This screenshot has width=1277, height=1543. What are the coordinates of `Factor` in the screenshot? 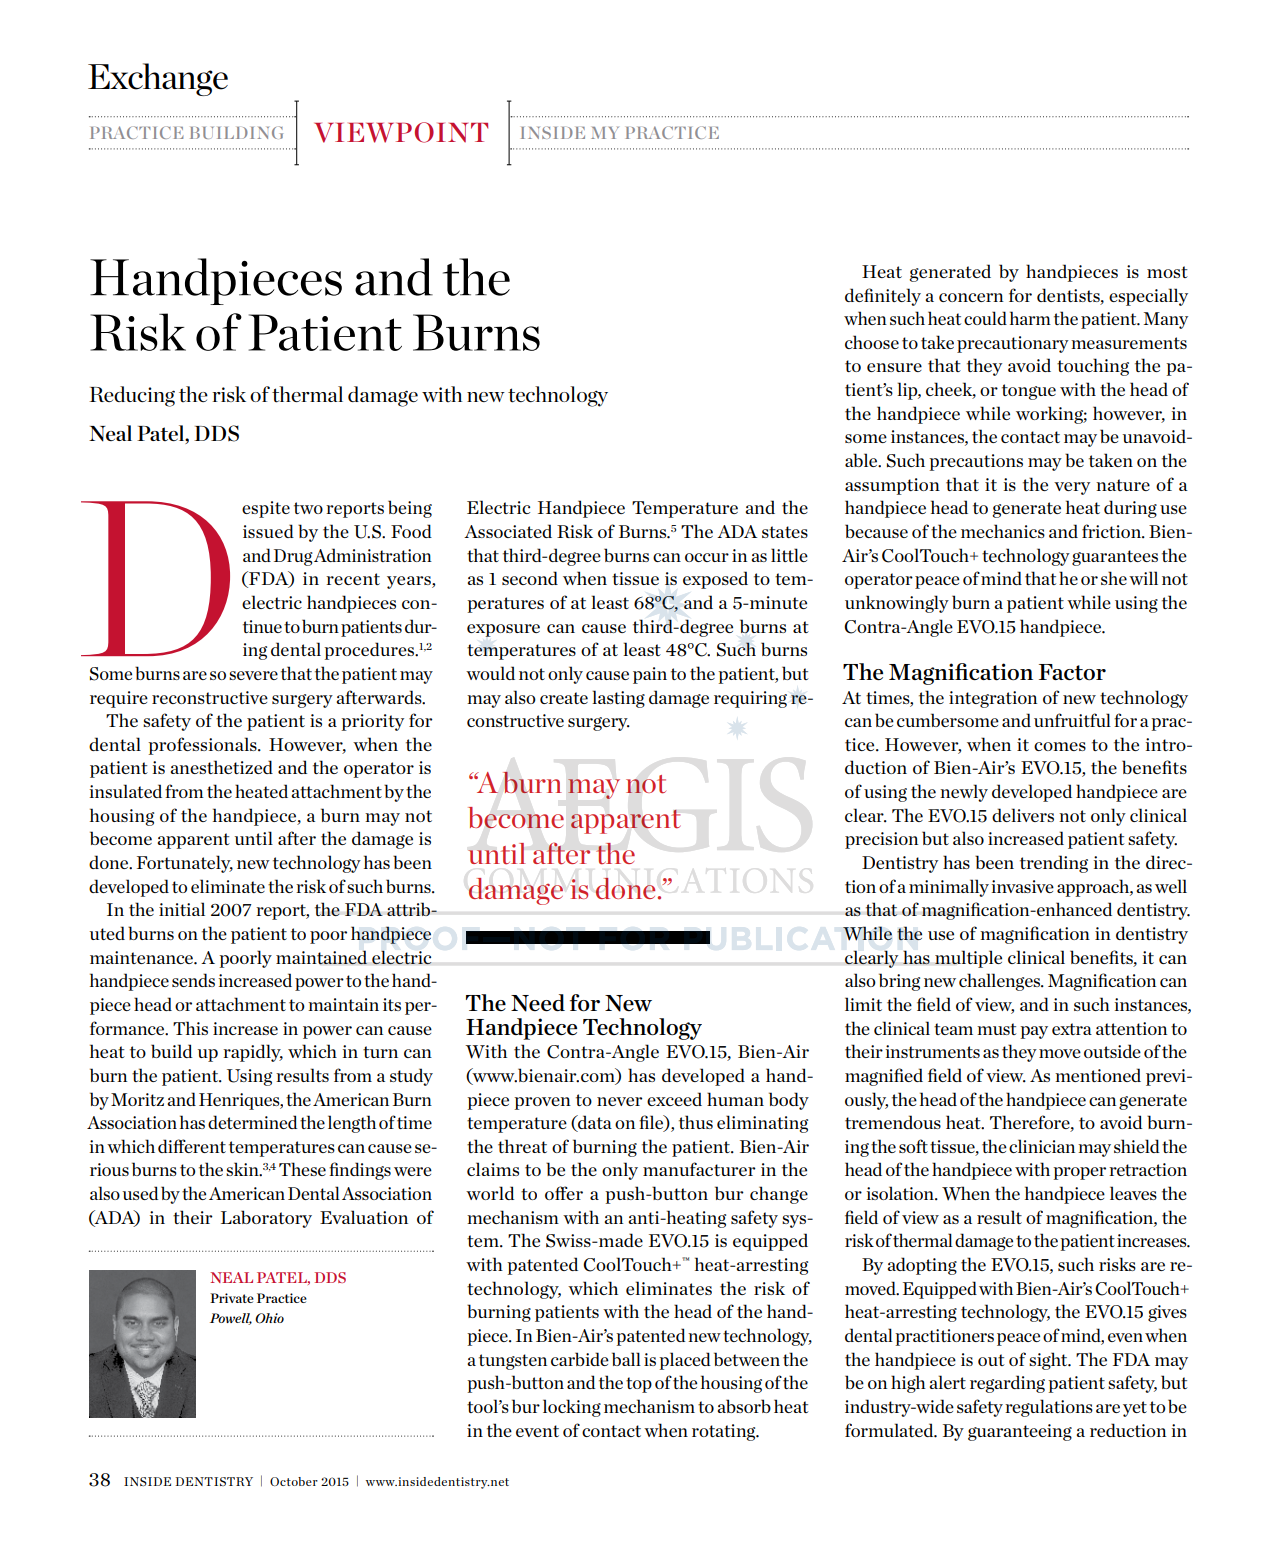 It's located at (1072, 672).
